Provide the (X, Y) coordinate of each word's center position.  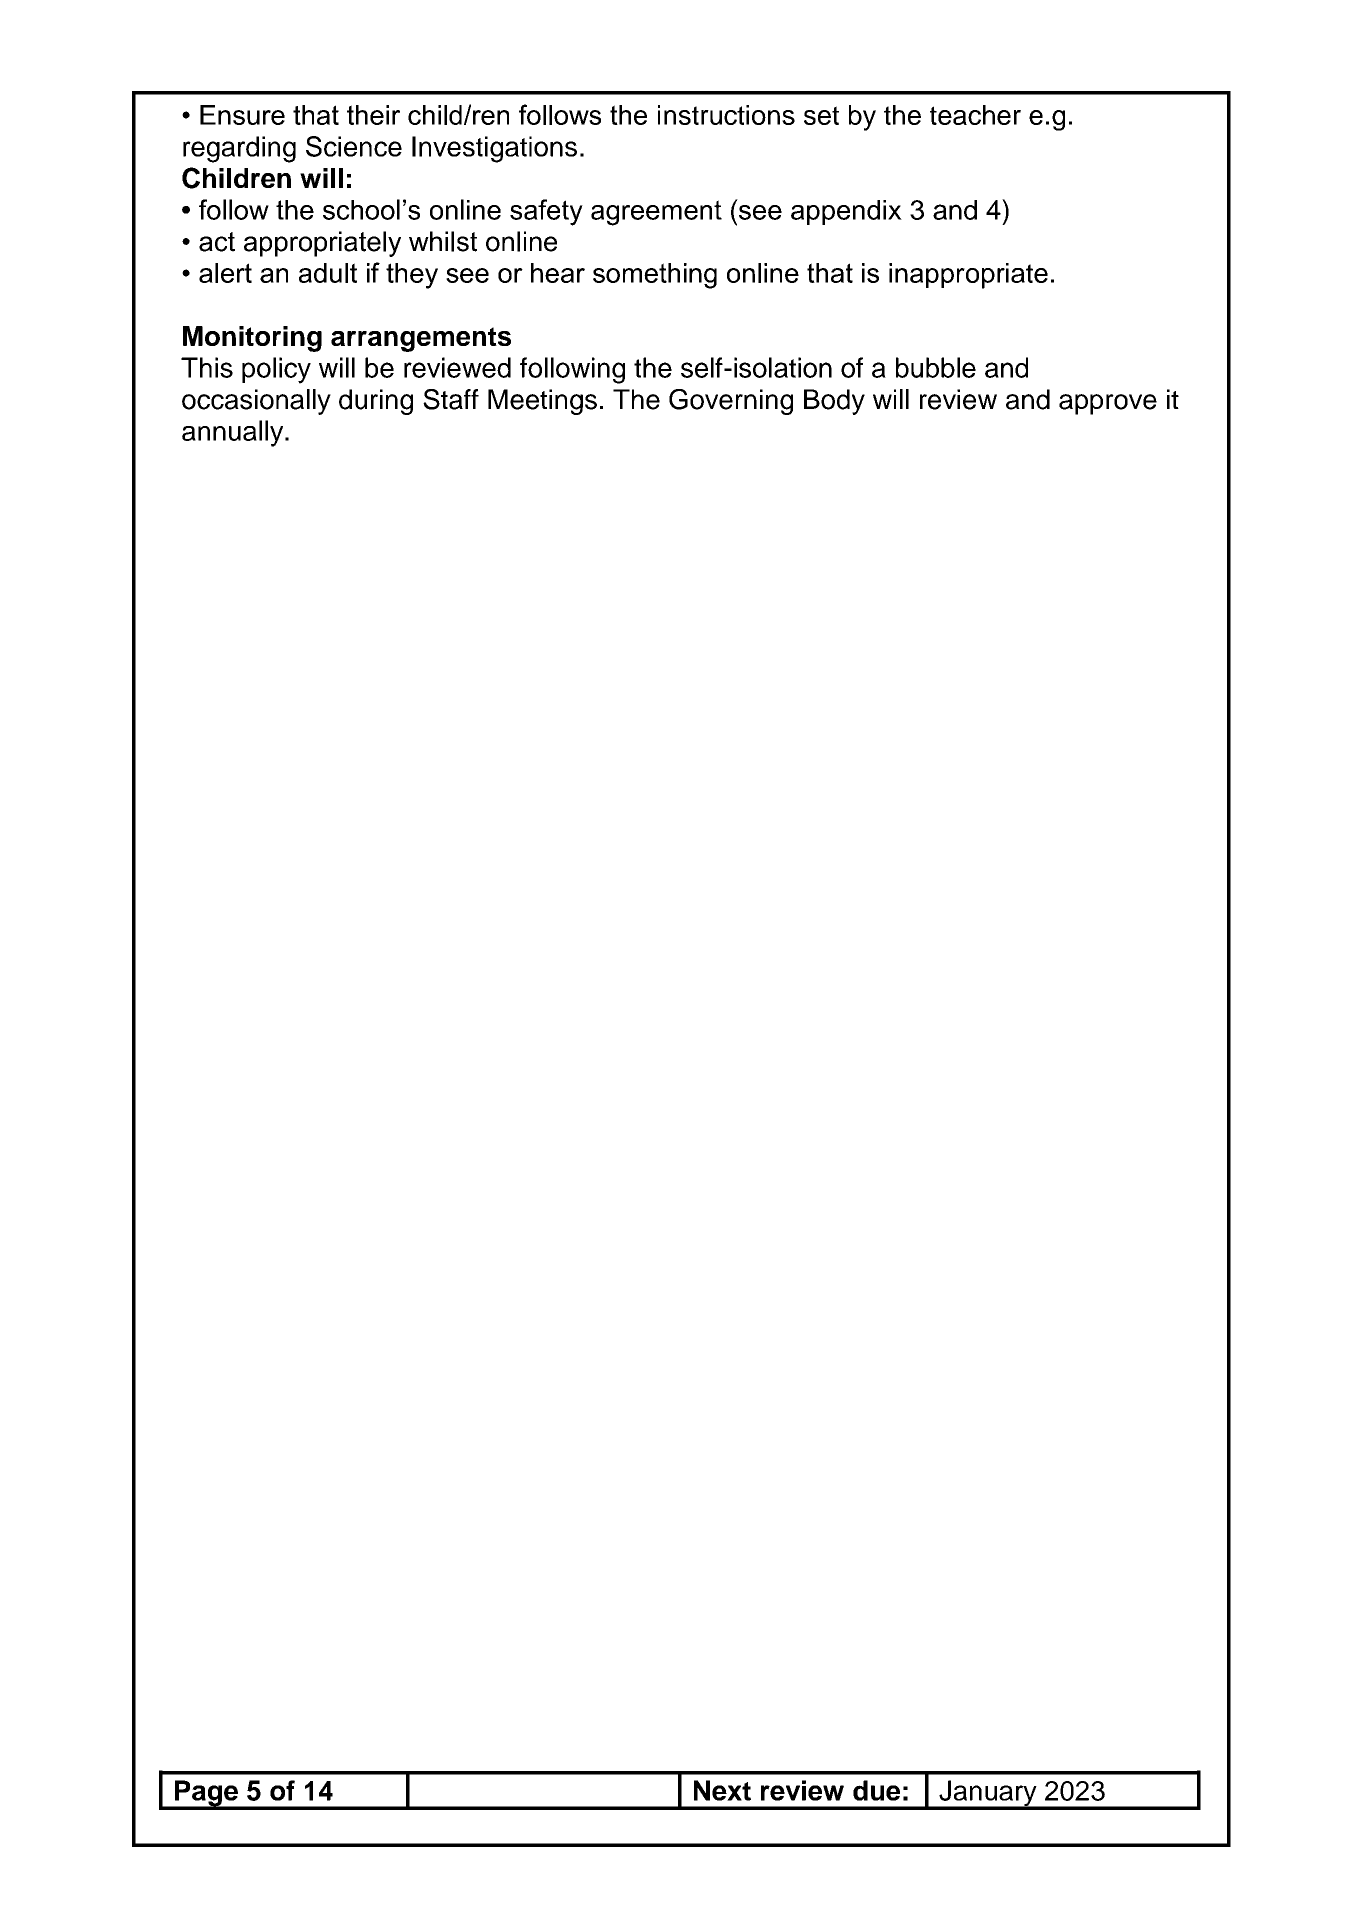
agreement (656, 213)
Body (834, 402)
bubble (936, 367)
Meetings (542, 402)
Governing (731, 402)
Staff (451, 399)
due (876, 1790)
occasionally (256, 402)
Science (354, 146)
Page (206, 1794)
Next (722, 1790)
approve (1108, 404)
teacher (975, 115)
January (988, 1794)
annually (234, 433)
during (376, 402)
